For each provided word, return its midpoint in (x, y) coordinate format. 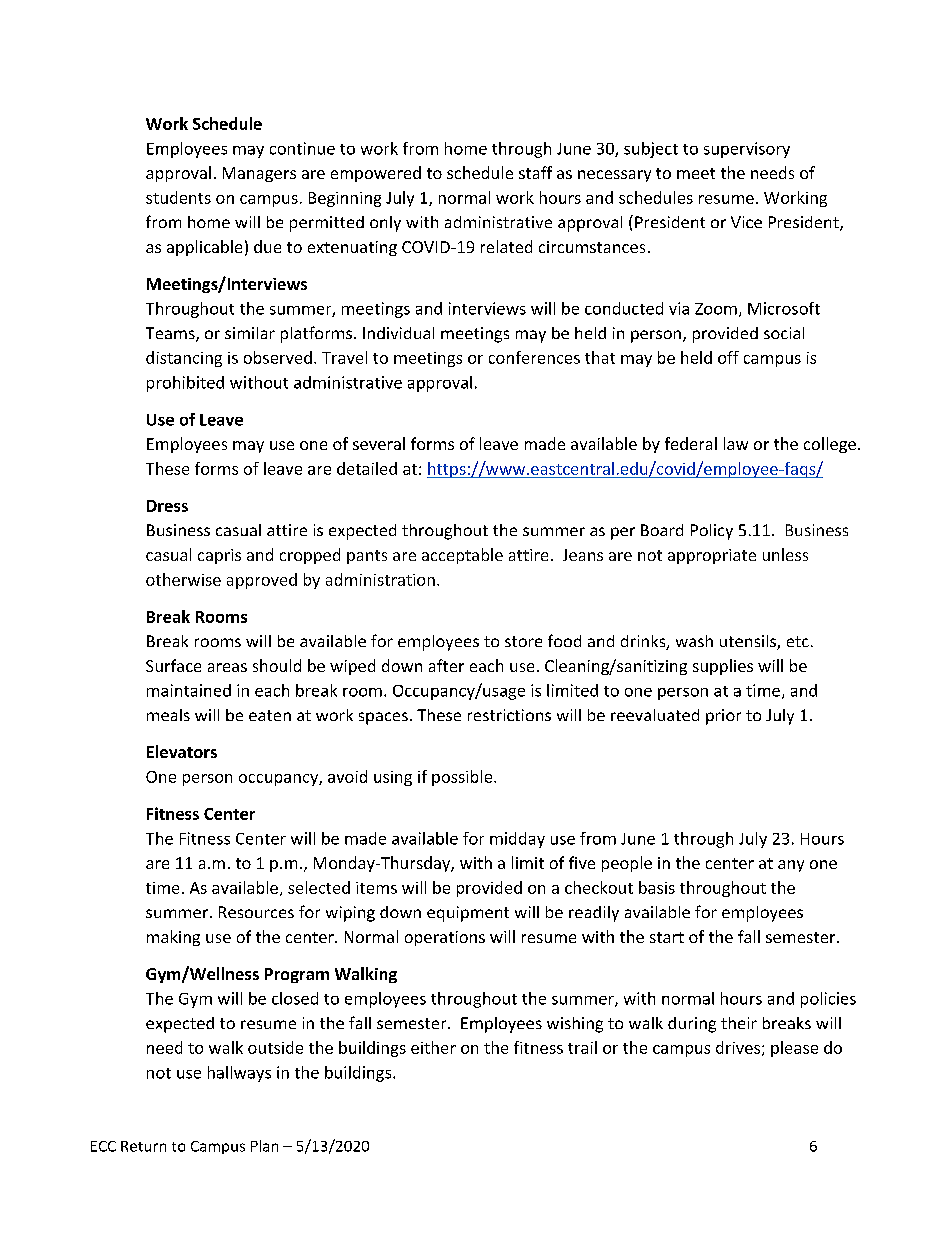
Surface (173, 665)
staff (535, 172)
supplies (723, 667)
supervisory (747, 150)
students (178, 197)
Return (143, 1146)
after (446, 665)
